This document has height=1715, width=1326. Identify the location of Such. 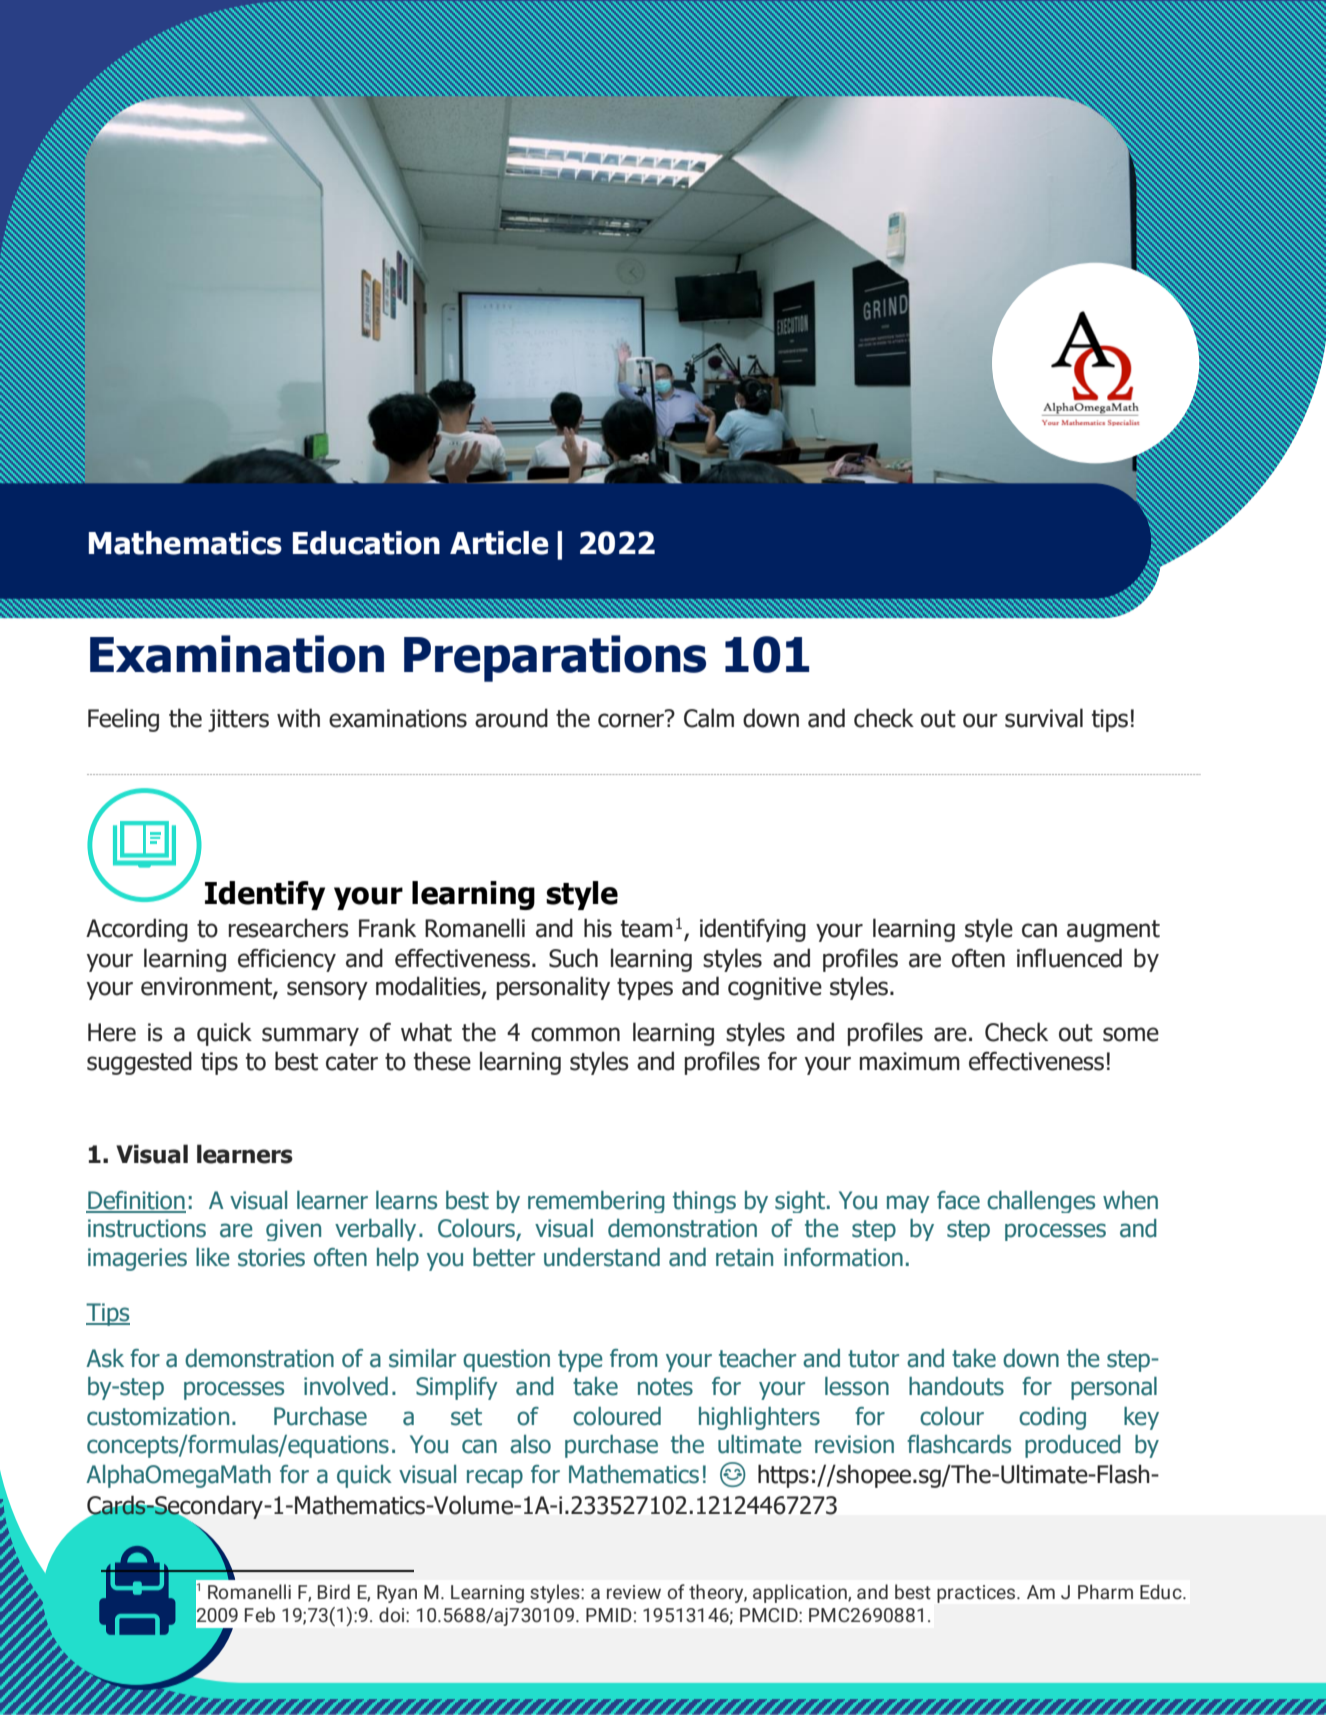
(573, 958).
